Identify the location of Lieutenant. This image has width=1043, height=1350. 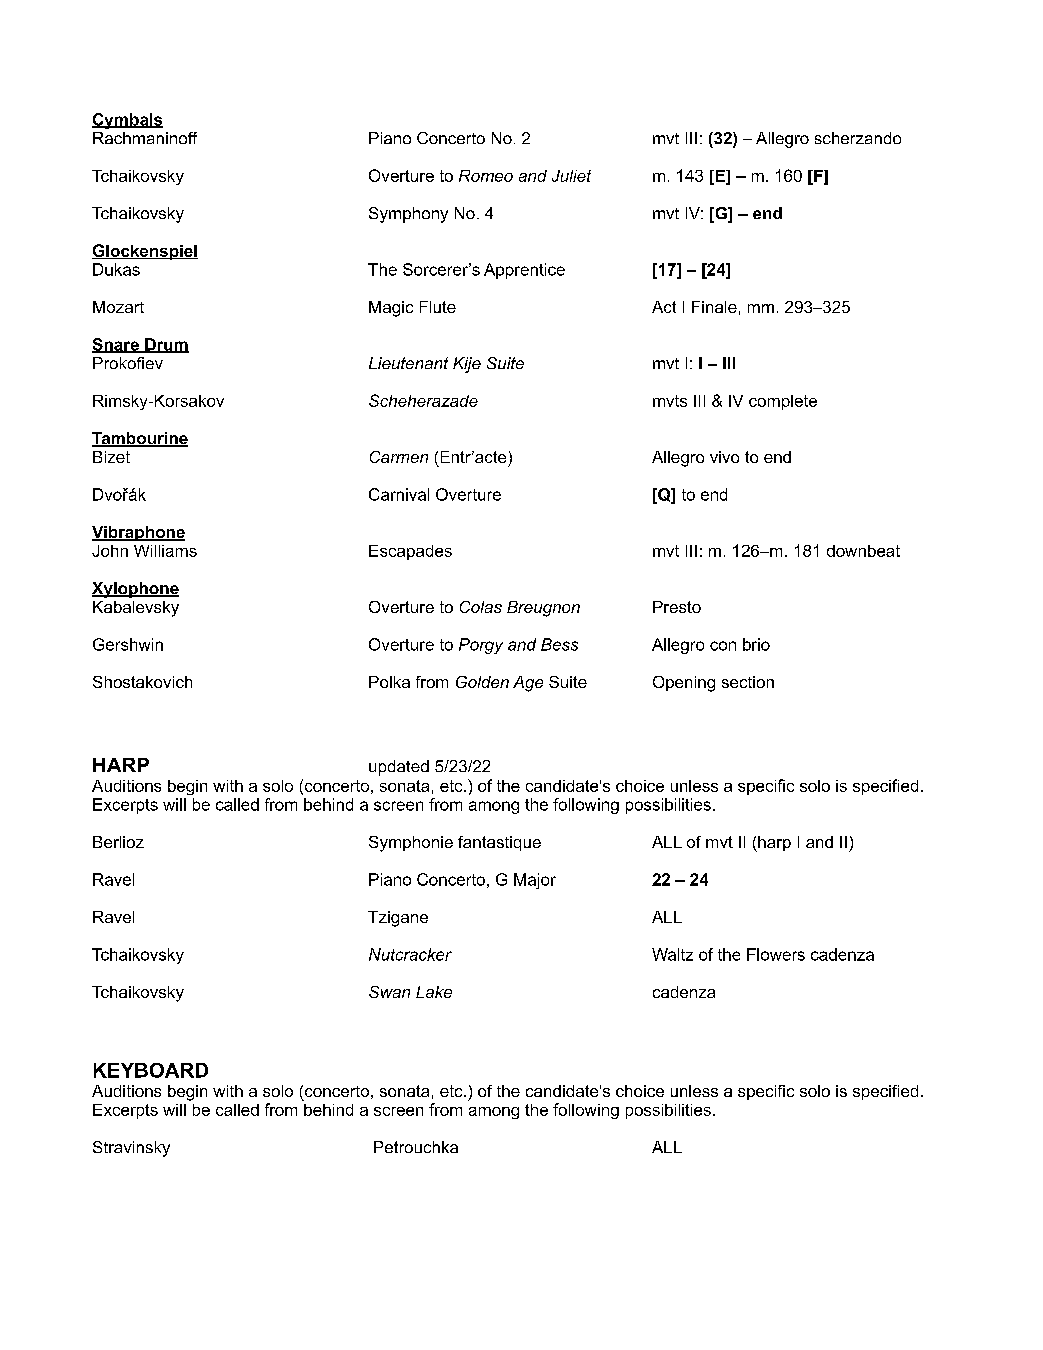
(408, 363).
